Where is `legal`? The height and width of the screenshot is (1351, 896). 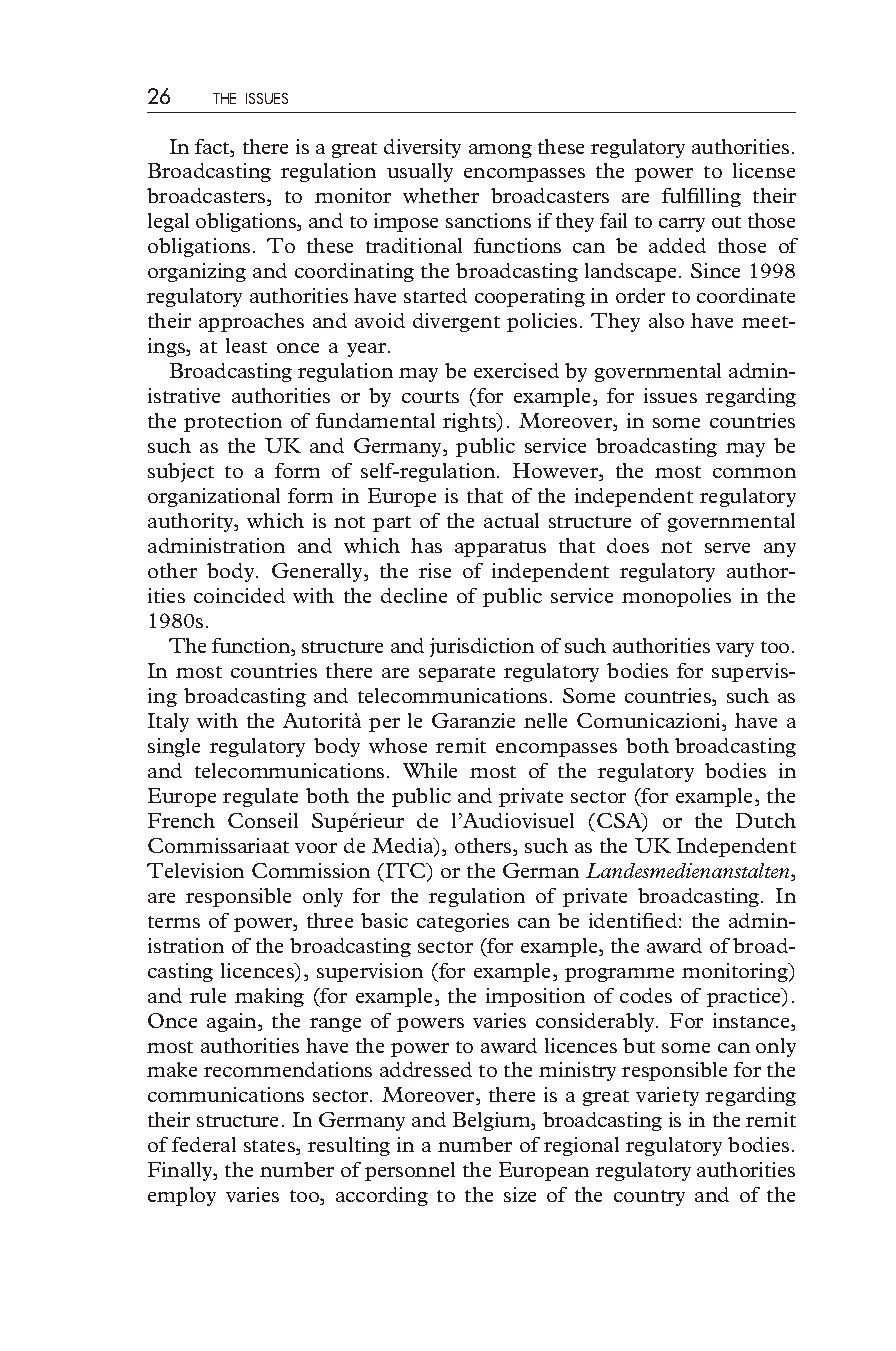
legal is located at coordinates (168, 222).
